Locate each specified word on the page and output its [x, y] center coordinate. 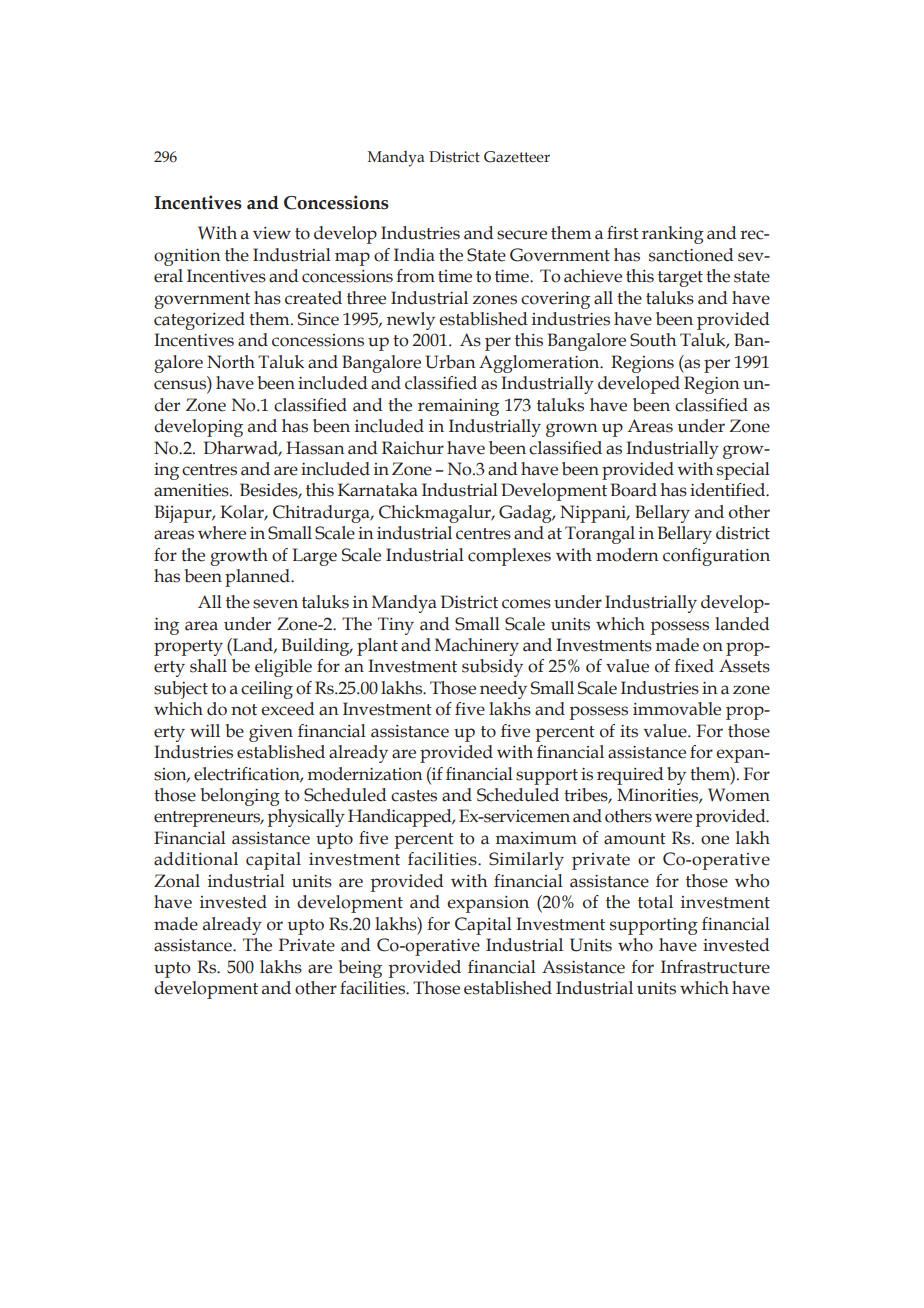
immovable [677, 709]
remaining [458, 407]
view [272, 233]
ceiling [267, 690]
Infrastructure [715, 967]
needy [503, 690]
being [360, 969]
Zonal [177, 881]
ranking [673, 235]
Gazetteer [517, 157]
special [743, 471]
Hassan [315, 448]
